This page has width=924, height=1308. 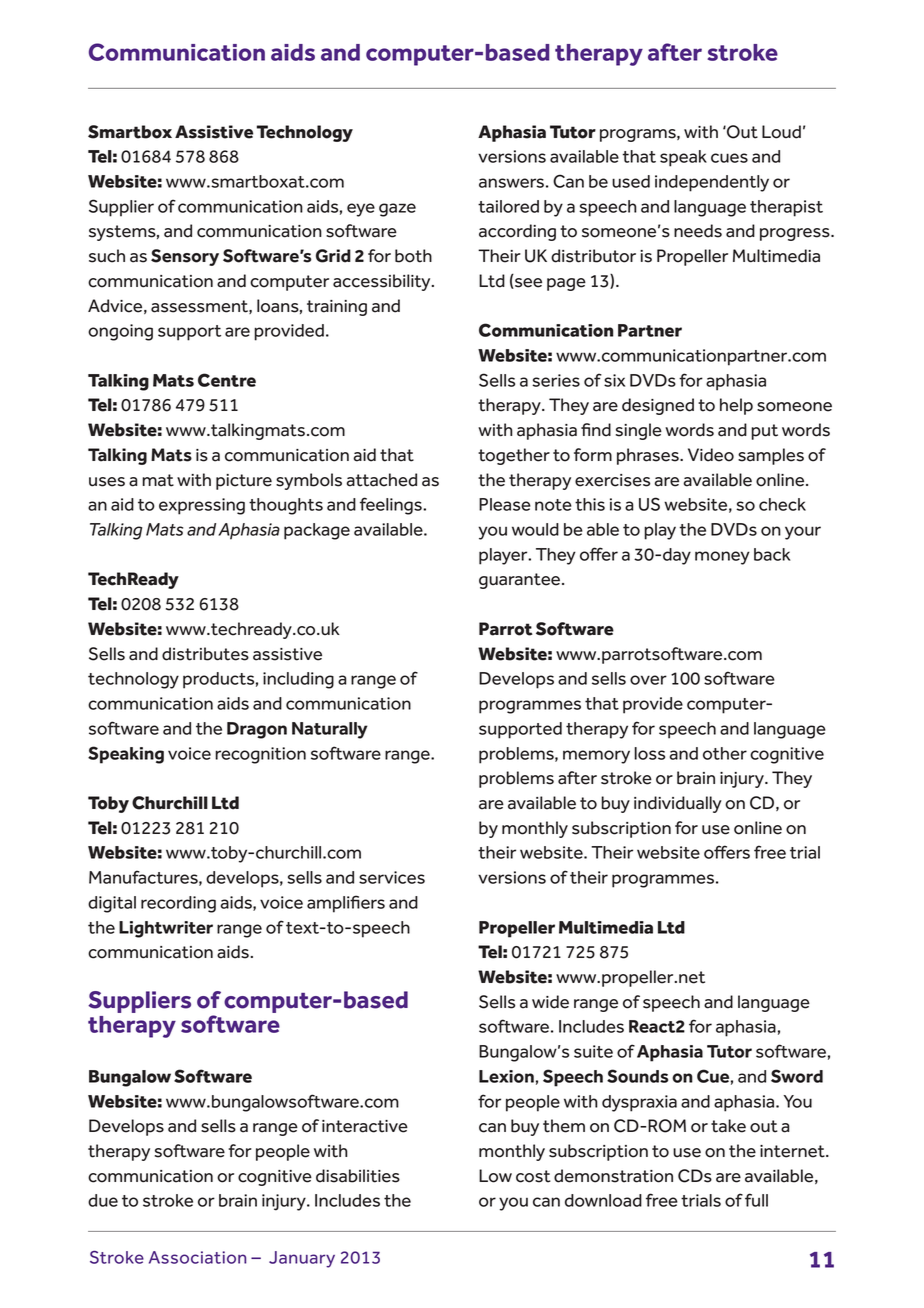 What do you see at coordinates (729, 158) in the page?
I see `cues` at bounding box center [729, 158].
